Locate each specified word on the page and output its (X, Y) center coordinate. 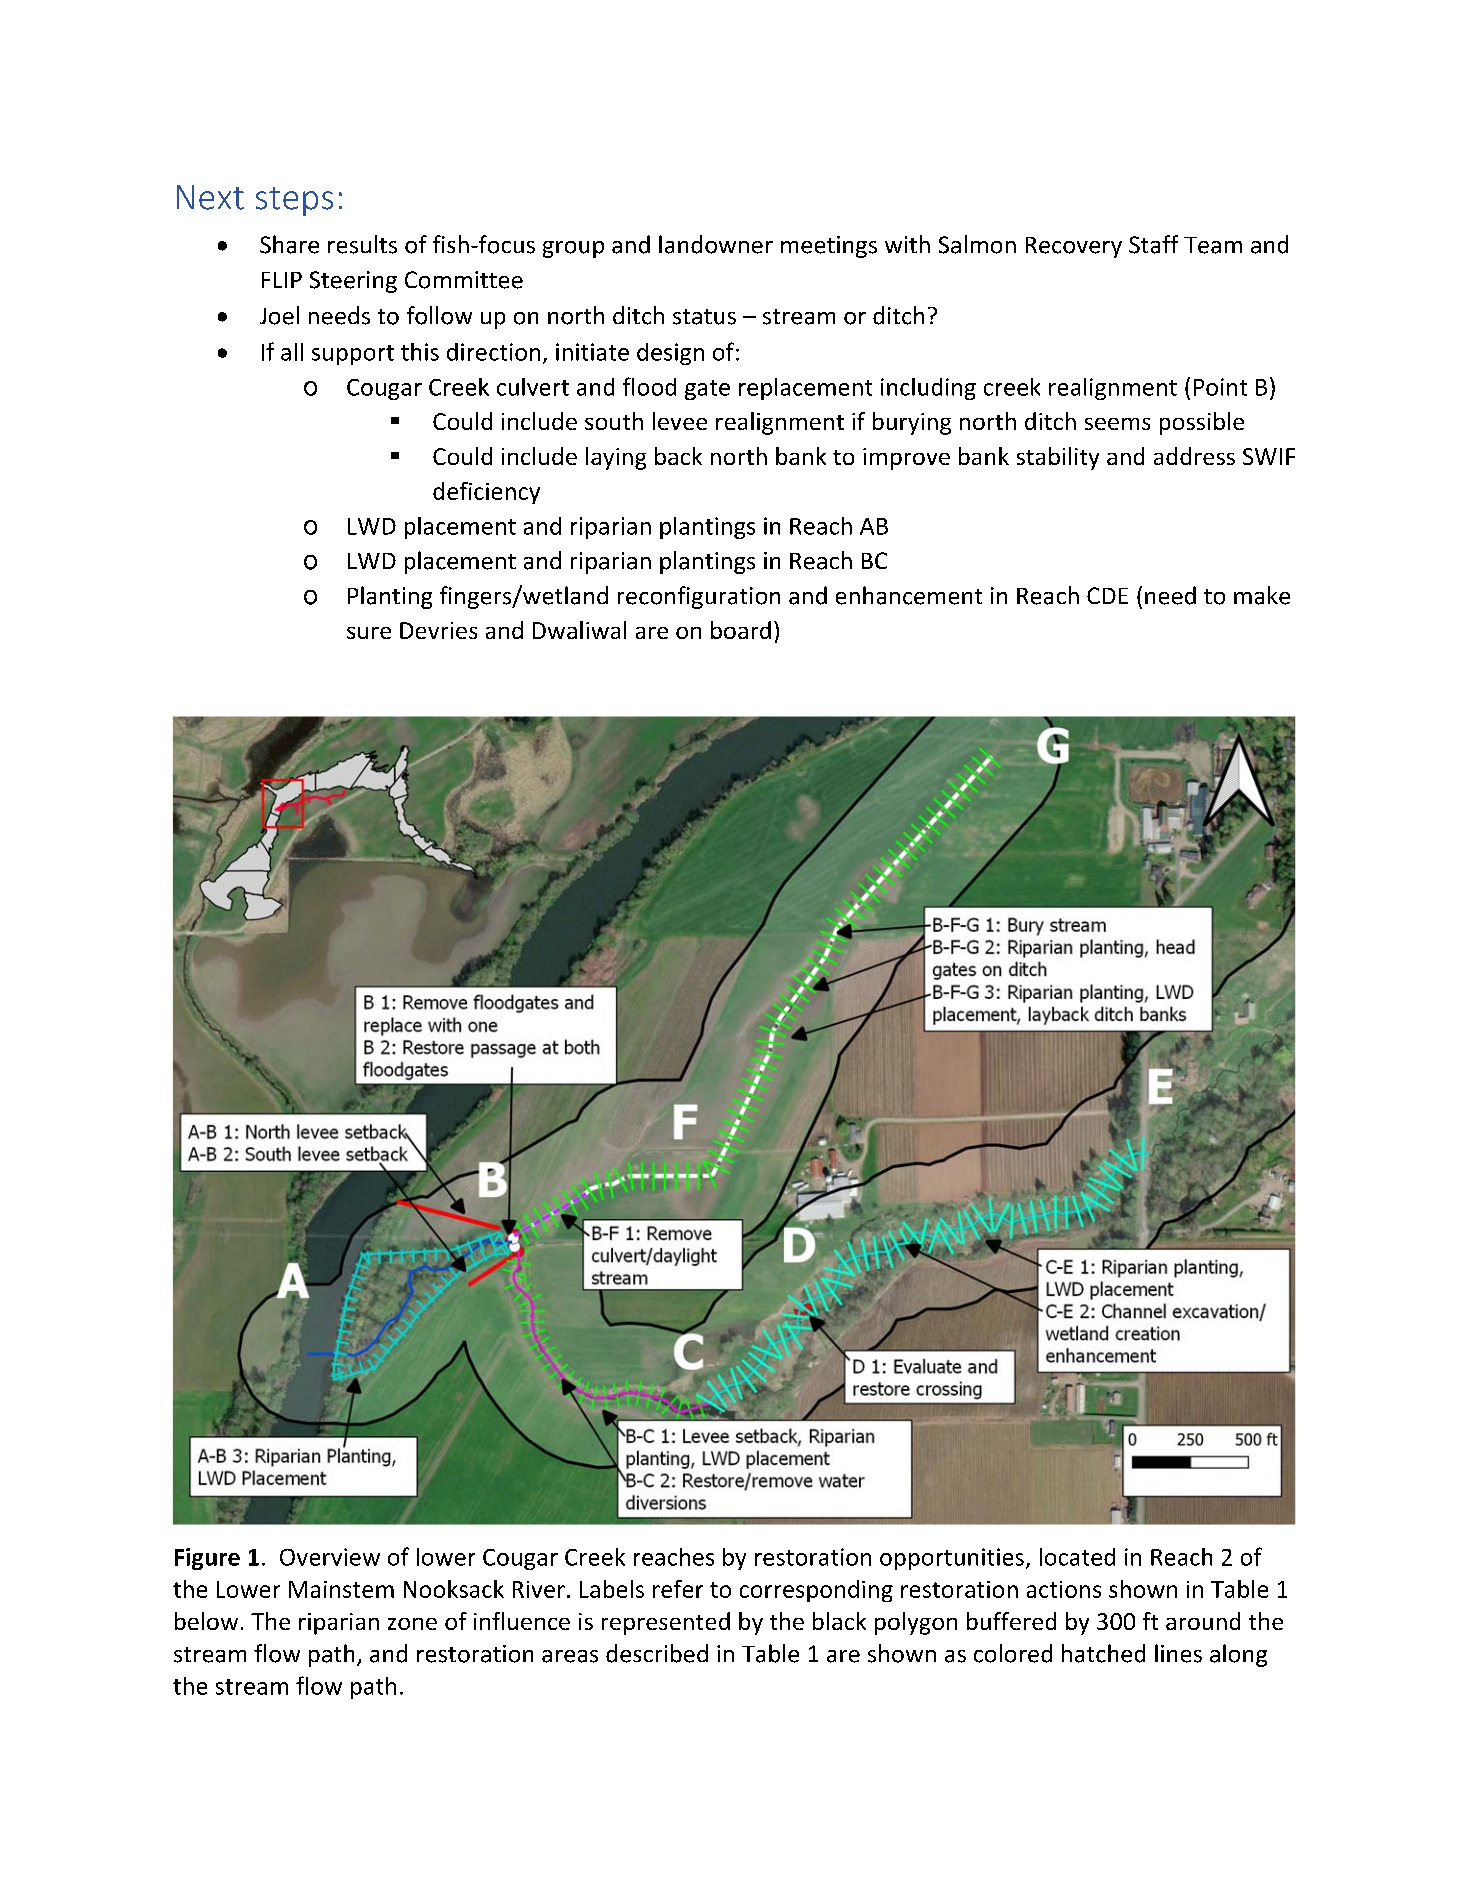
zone (412, 1624)
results (362, 244)
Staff (1153, 244)
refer (678, 1589)
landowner (716, 244)
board (741, 630)
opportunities (952, 1559)
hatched (1103, 1653)
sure (369, 633)
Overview (330, 1557)
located (1077, 1557)
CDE (1107, 595)
